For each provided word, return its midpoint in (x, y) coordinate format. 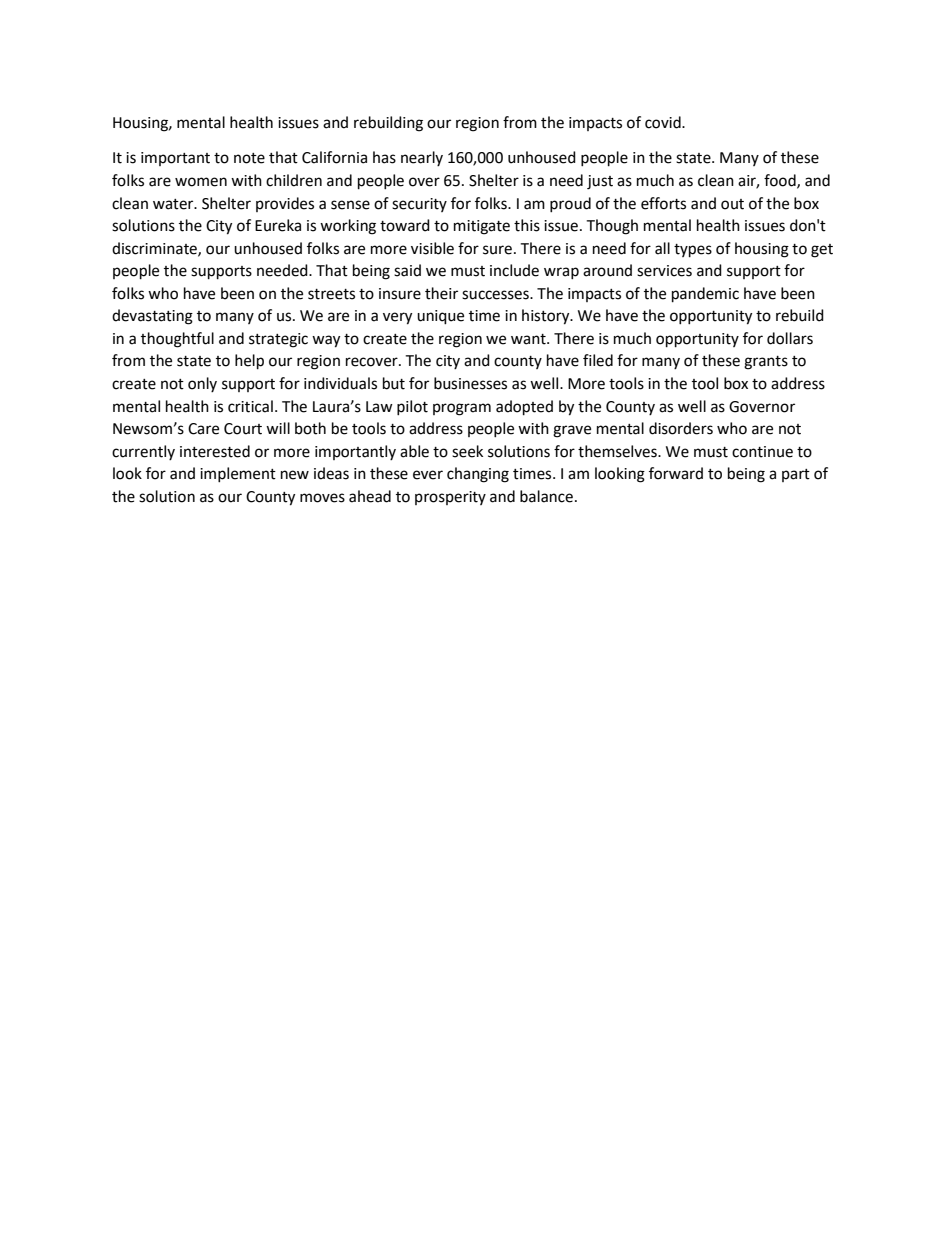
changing (478, 475)
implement (238, 474)
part (796, 475)
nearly (422, 158)
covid (664, 122)
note (249, 158)
